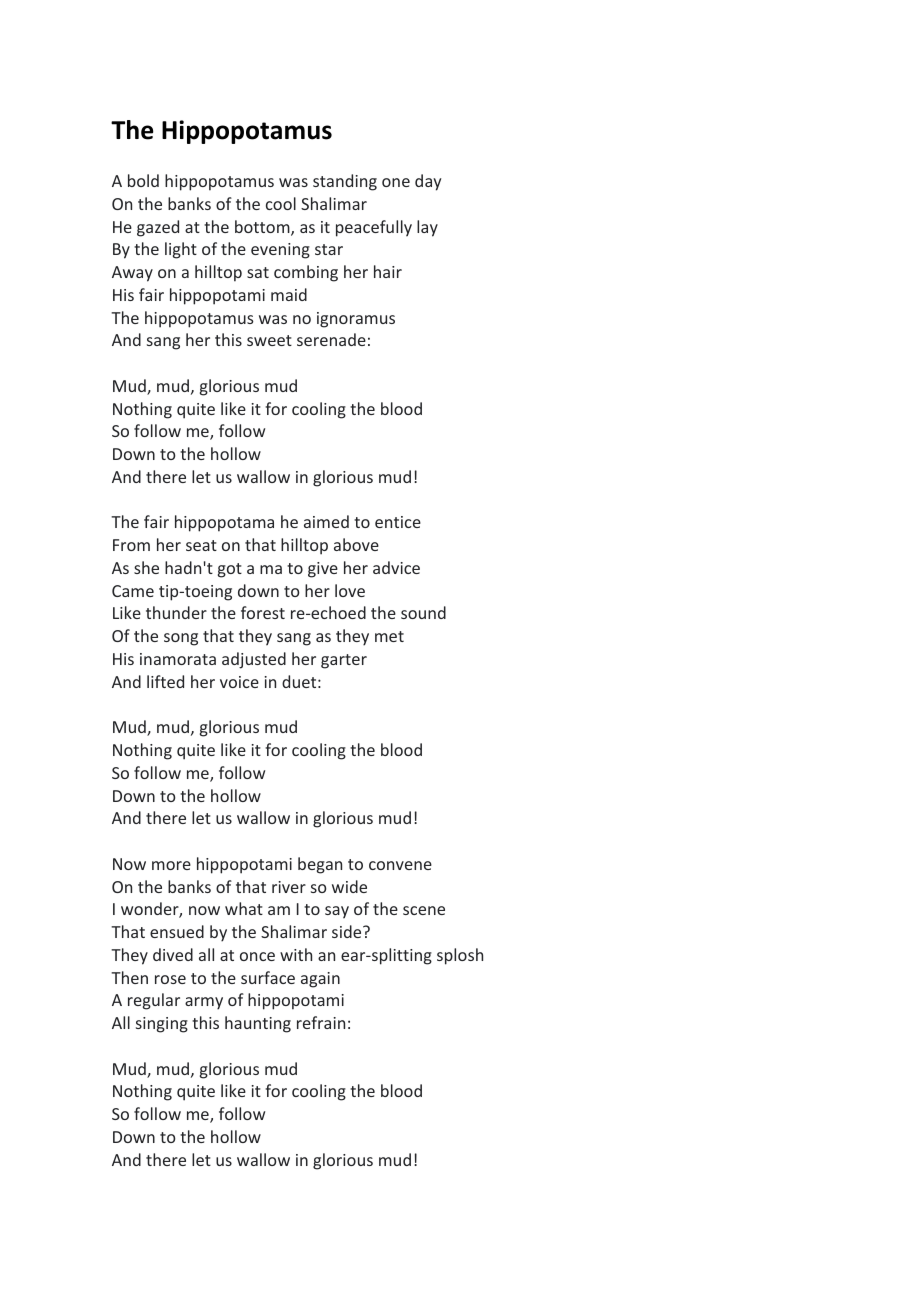 The image size is (924, 1308). I want to click on regular, so click(154, 1001).
